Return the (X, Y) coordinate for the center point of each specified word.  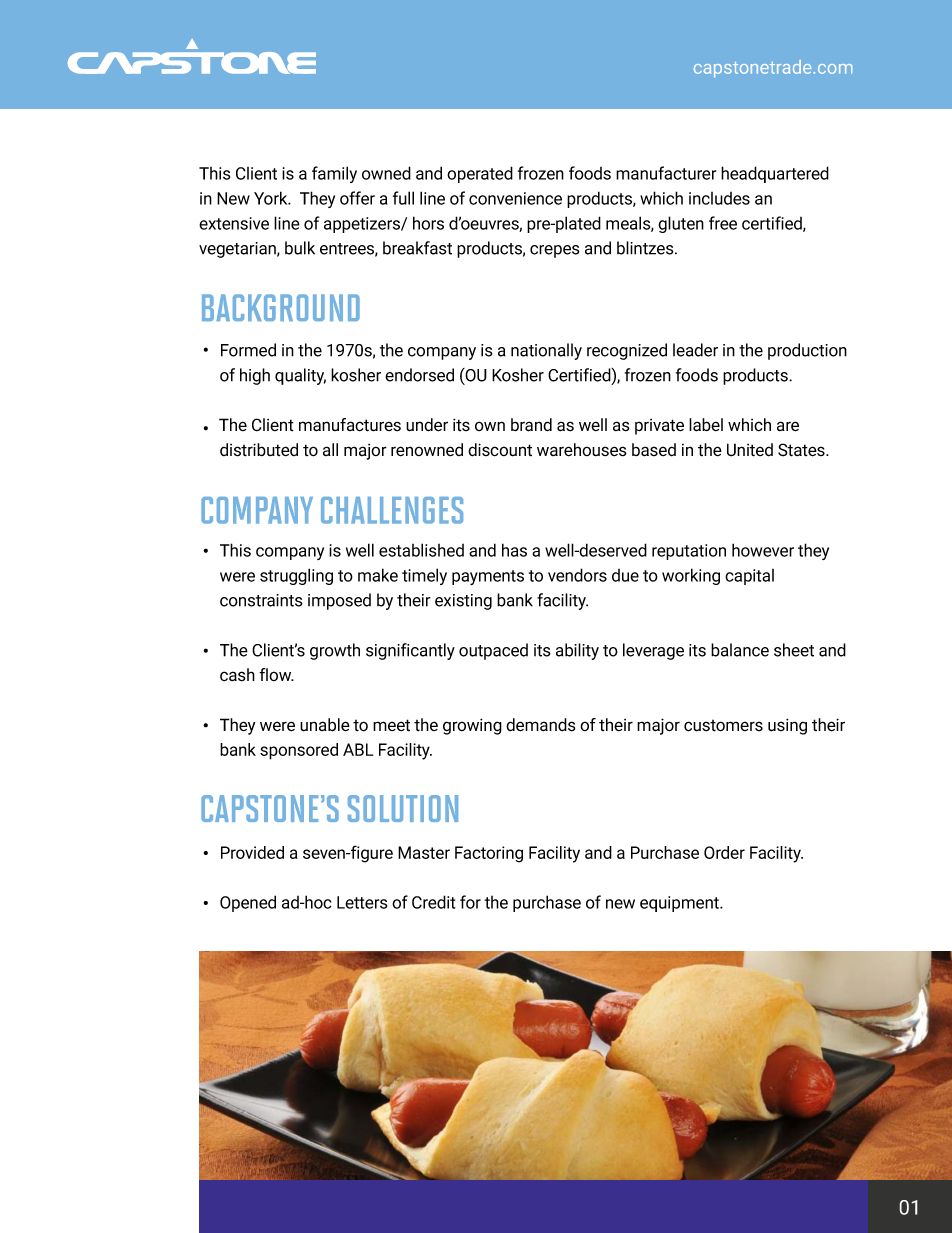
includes (719, 198)
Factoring (489, 854)
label (706, 425)
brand (531, 425)
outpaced (493, 651)
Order (724, 852)
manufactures (350, 425)
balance (740, 650)
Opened (248, 903)
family (334, 174)
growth (335, 651)
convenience (515, 198)
